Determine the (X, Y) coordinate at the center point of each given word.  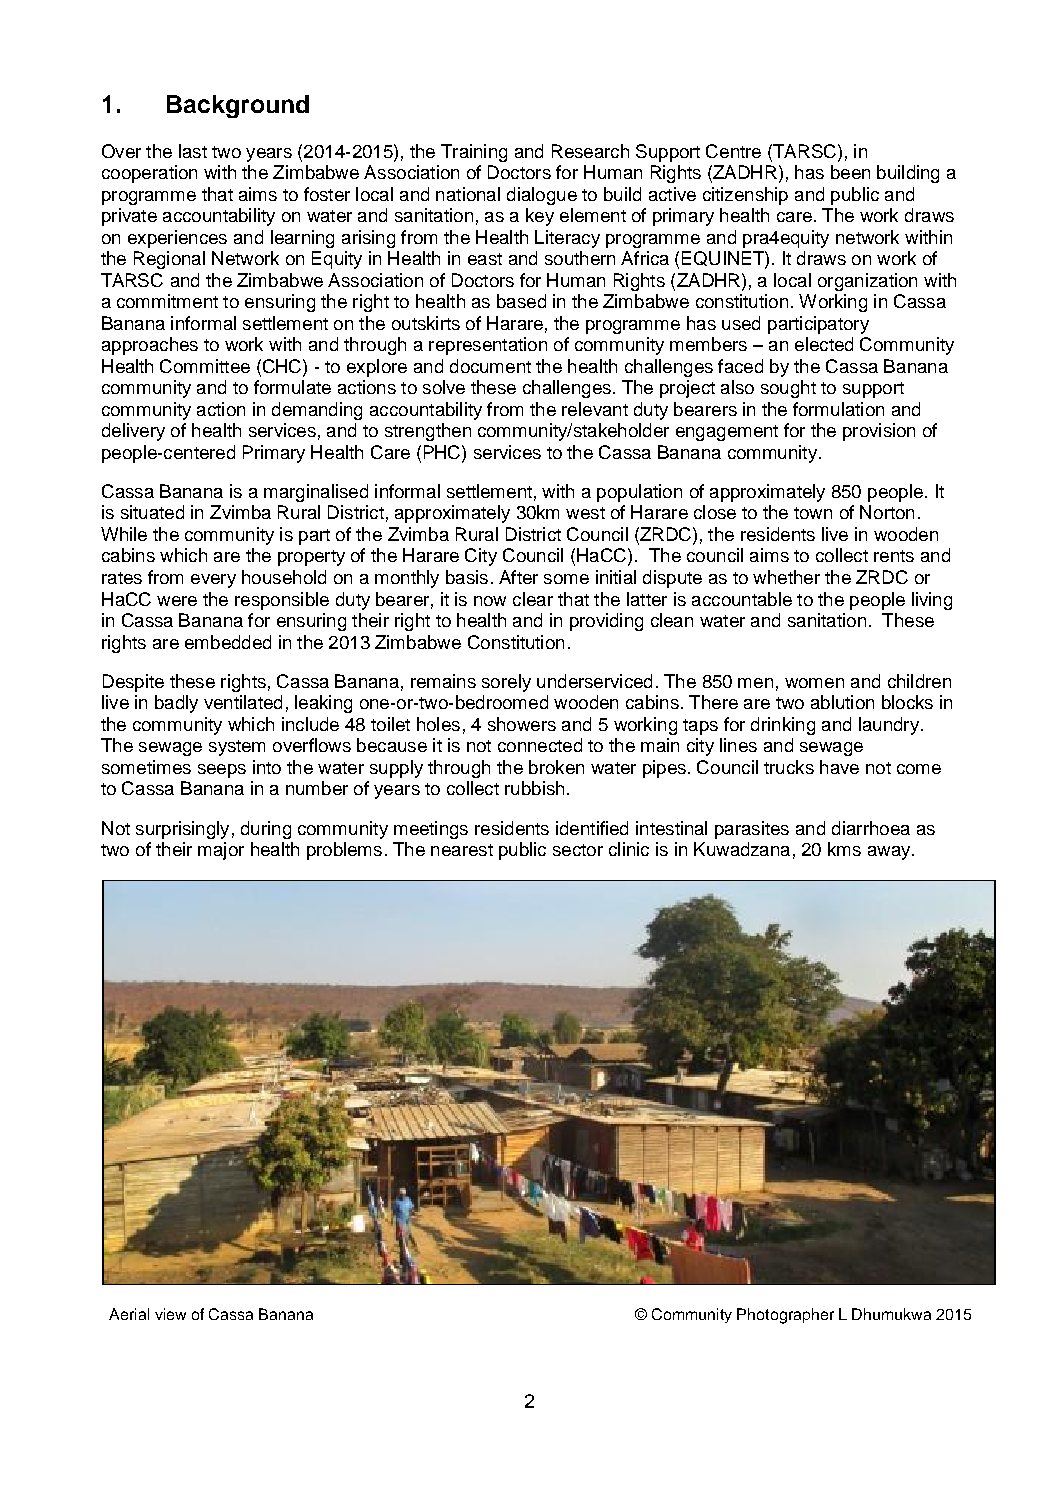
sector (578, 850)
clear (533, 599)
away (890, 853)
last (193, 151)
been (850, 172)
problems (344, 851)
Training (474, 153)
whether (786, 577)
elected (824, 344)
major (221, 851)
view (170, 1314)
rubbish (534, 788)
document (490, 366)
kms (844, 849)
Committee (205, 366)
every (213, 581)
